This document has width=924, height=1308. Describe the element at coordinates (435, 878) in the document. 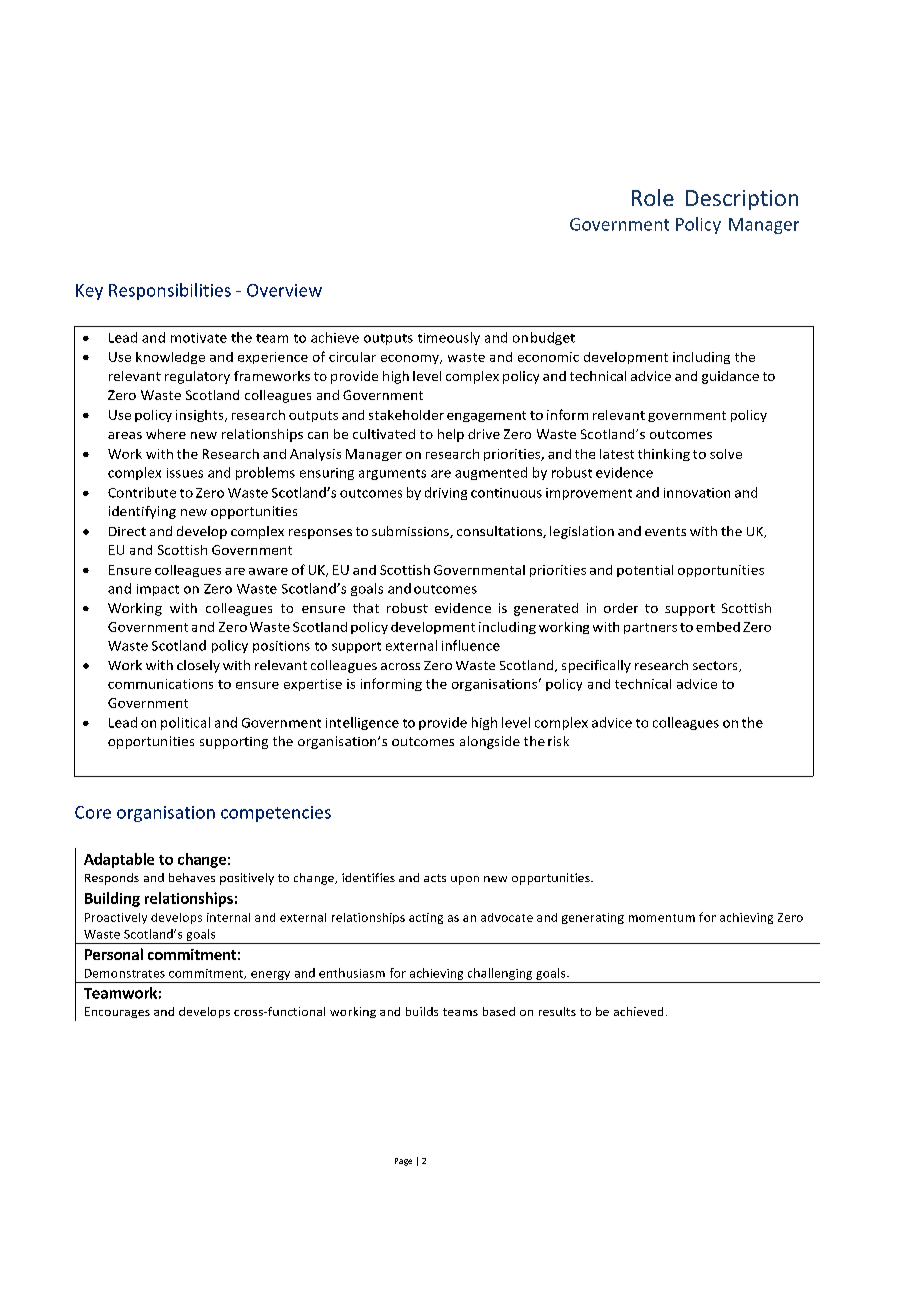

I see `acts` at that location.
